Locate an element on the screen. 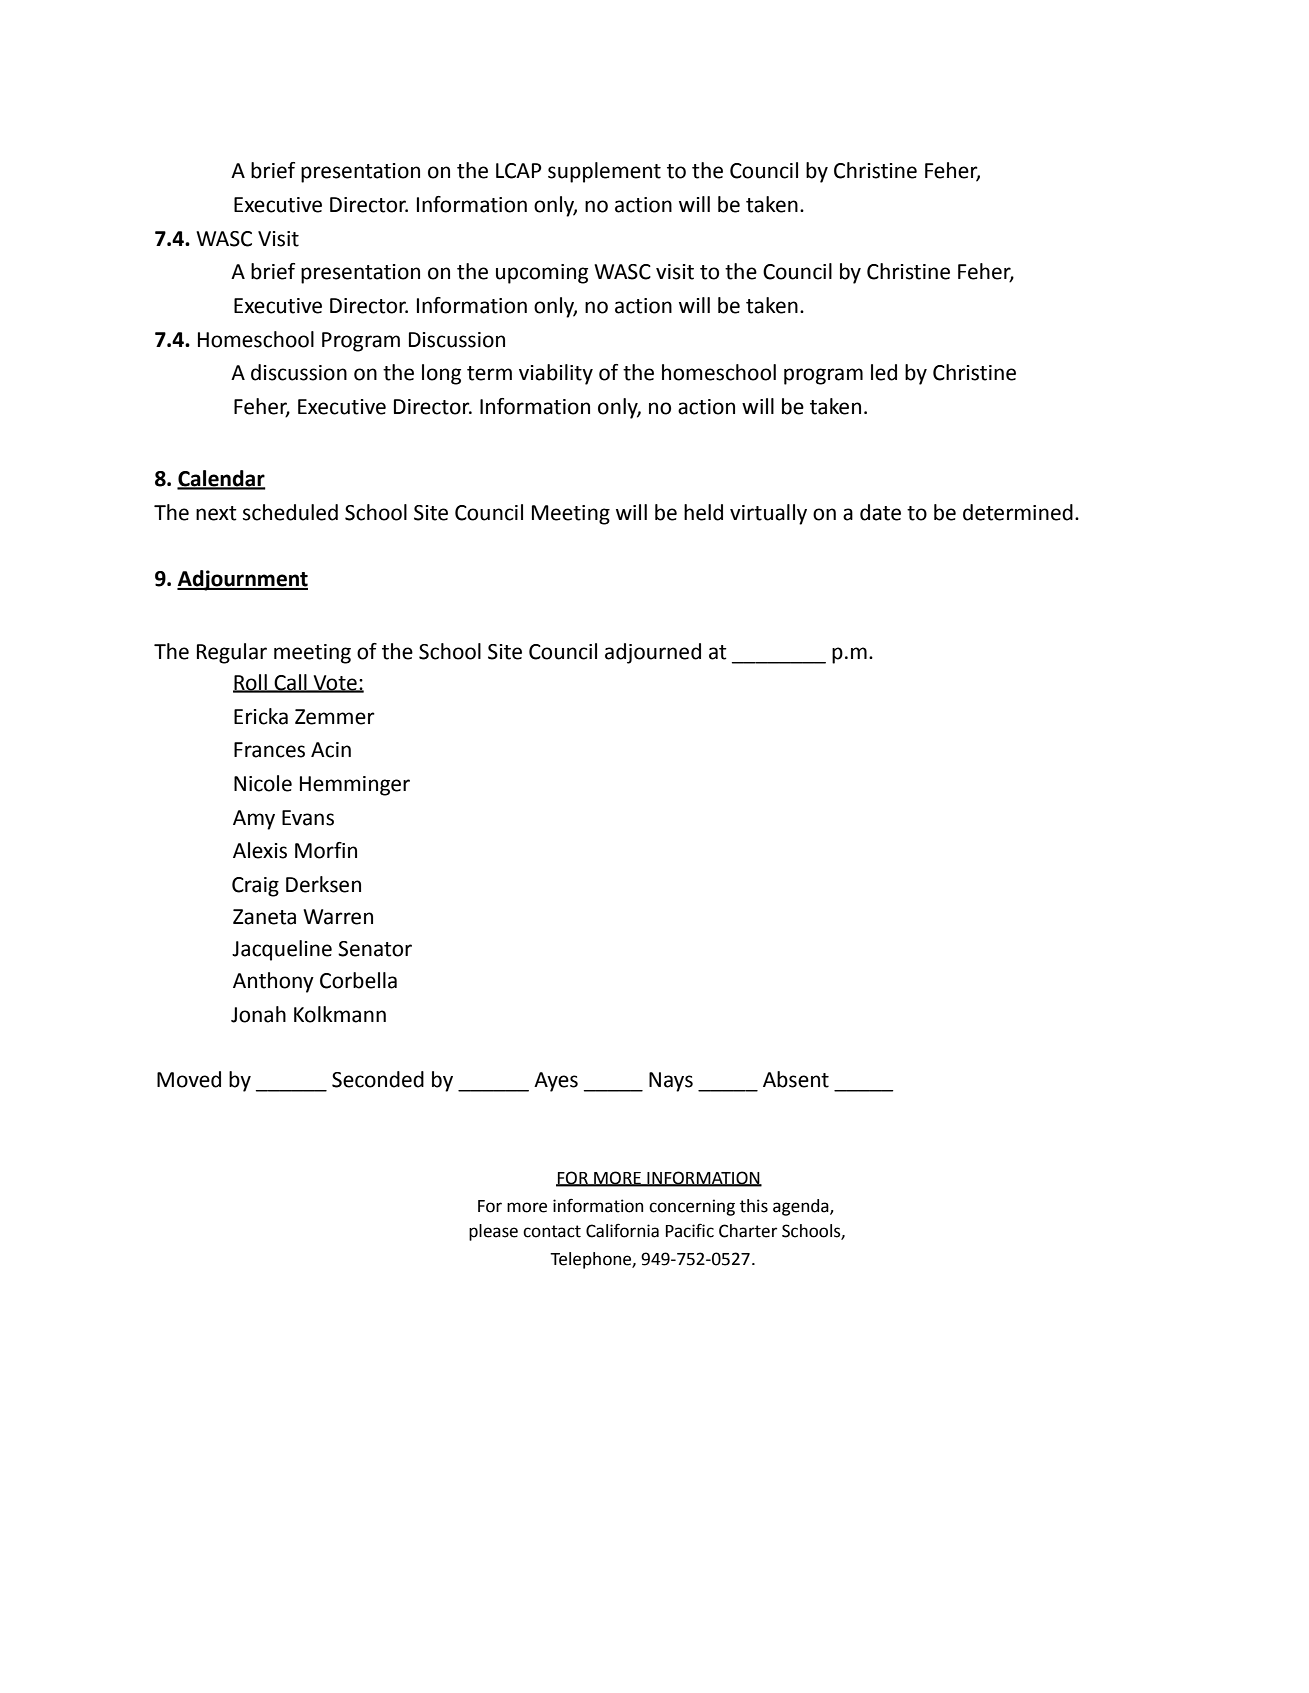  contact is located at coordinates (552, 1231).
